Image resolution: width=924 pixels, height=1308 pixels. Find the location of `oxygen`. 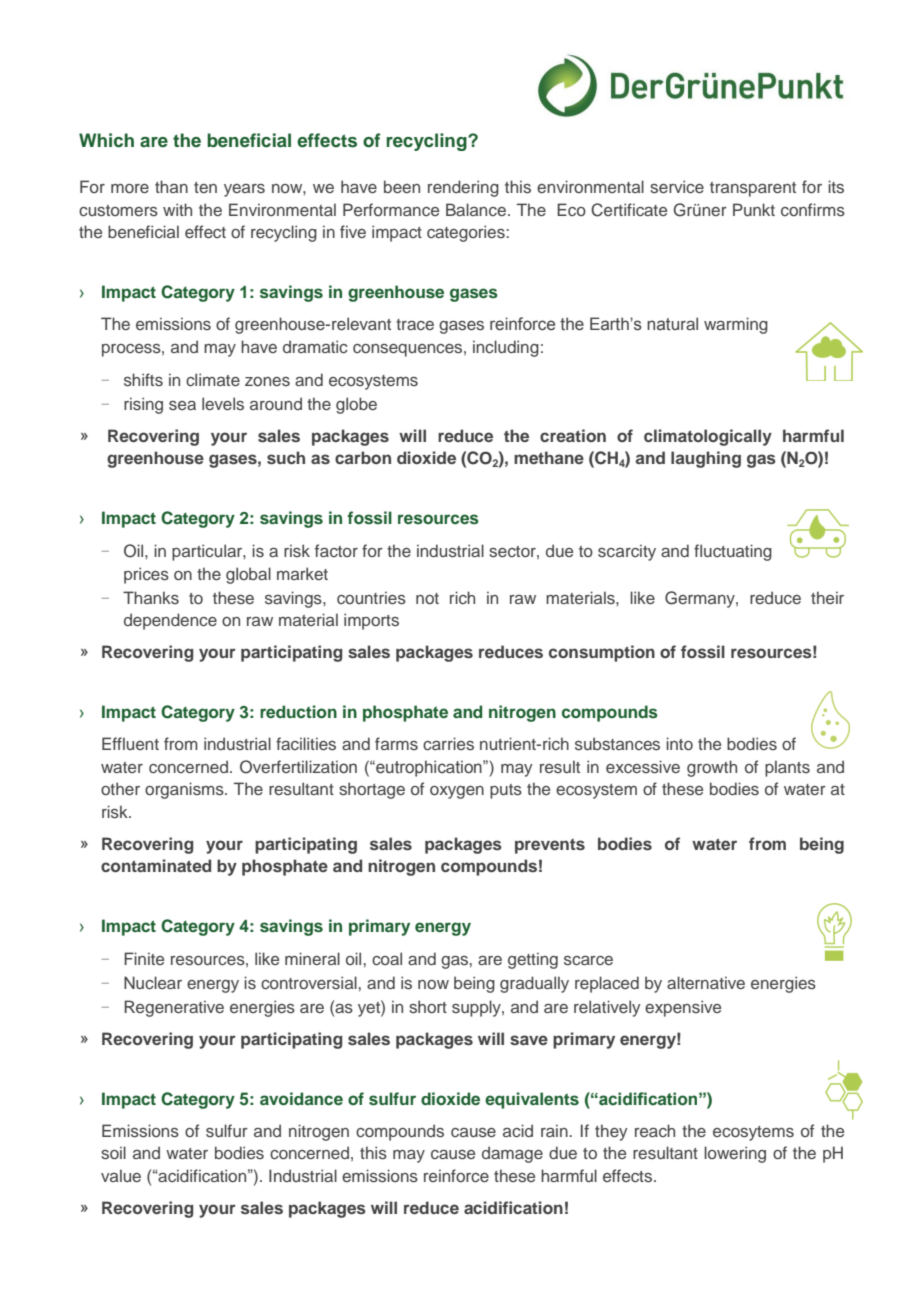

oxygen is located at coordinates (457, 792).
